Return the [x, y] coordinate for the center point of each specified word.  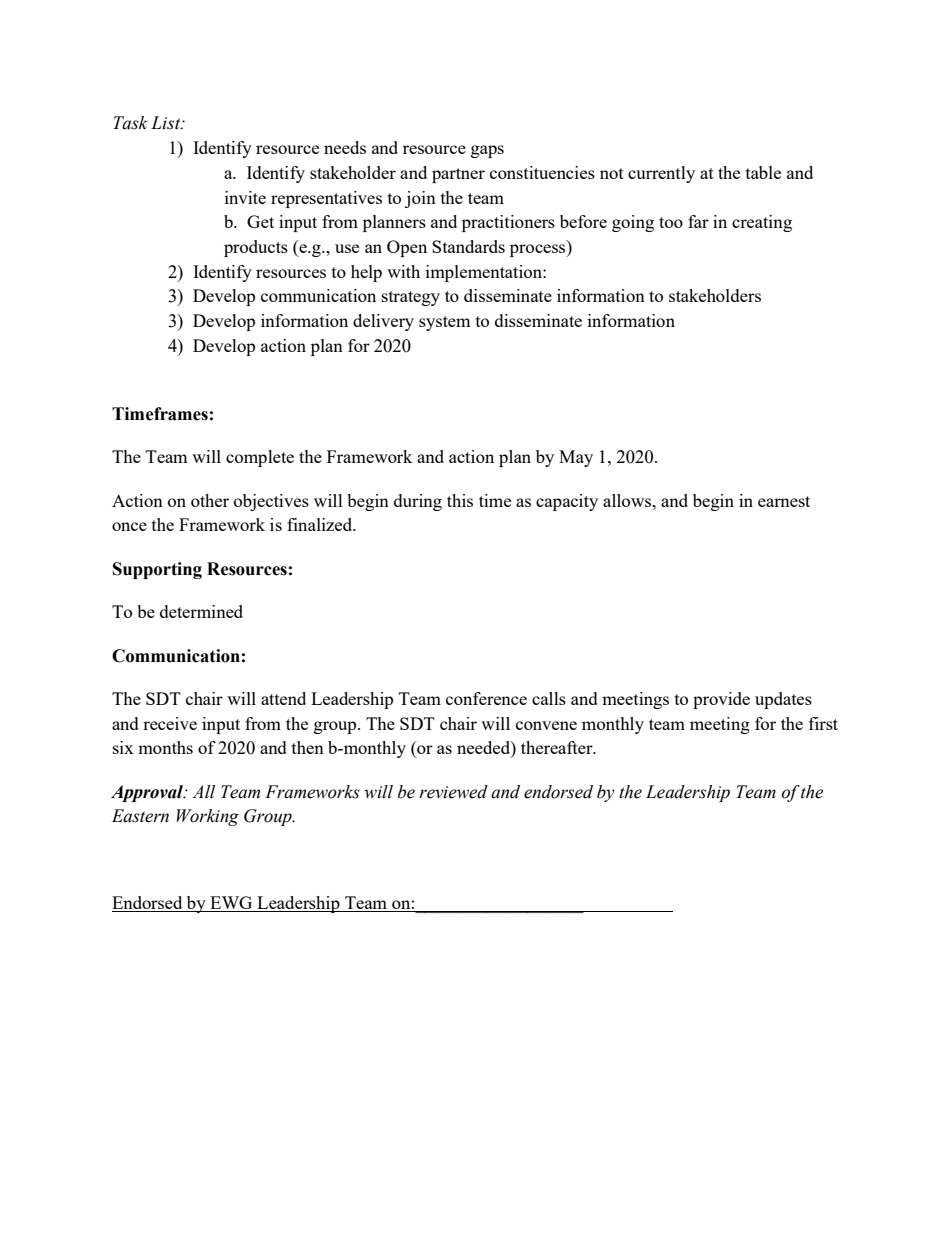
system [444, 323]
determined [201, 611]
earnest [784, 501]
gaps [487, 151]
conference [486, 698]
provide [721, 700]
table [763, 172]
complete [260, 458]
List [167, 123]
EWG [231, 904]
